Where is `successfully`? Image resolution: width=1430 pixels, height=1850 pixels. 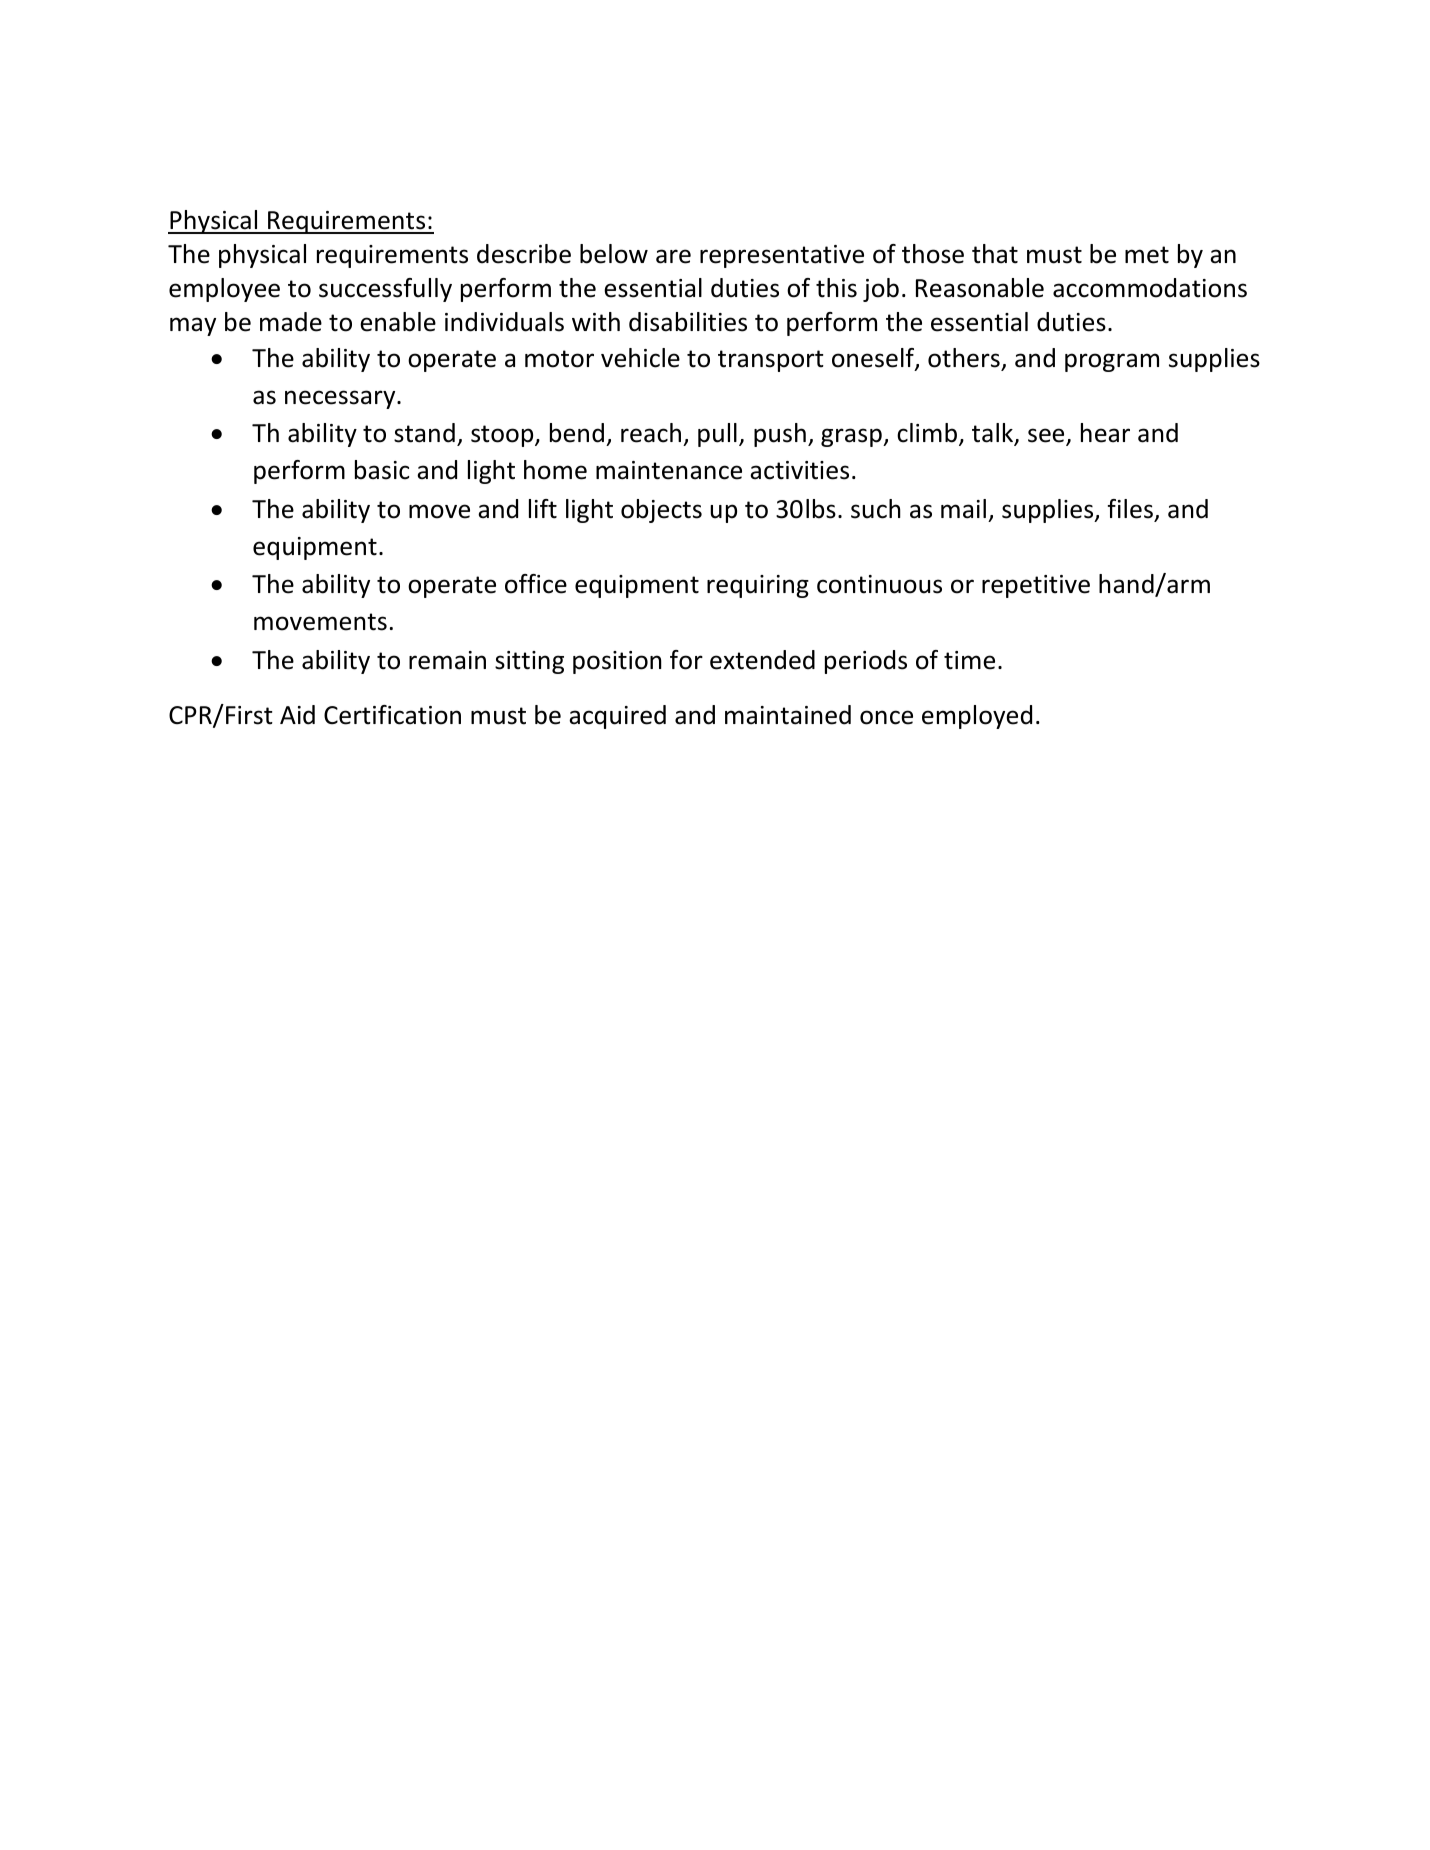
successfully is located at coordinates (385, 290).
